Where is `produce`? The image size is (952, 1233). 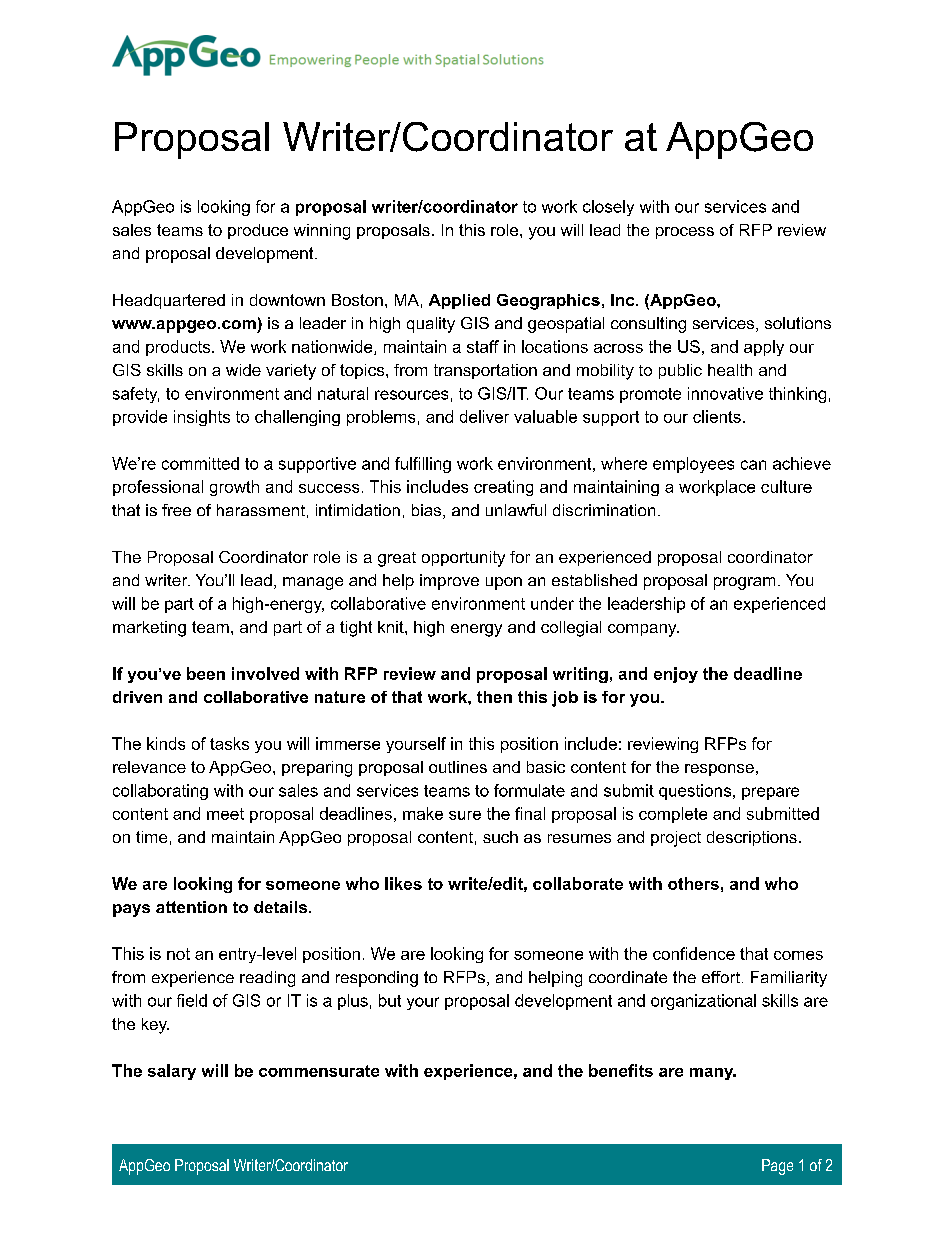 produce is located at coordinates (258, 231).
